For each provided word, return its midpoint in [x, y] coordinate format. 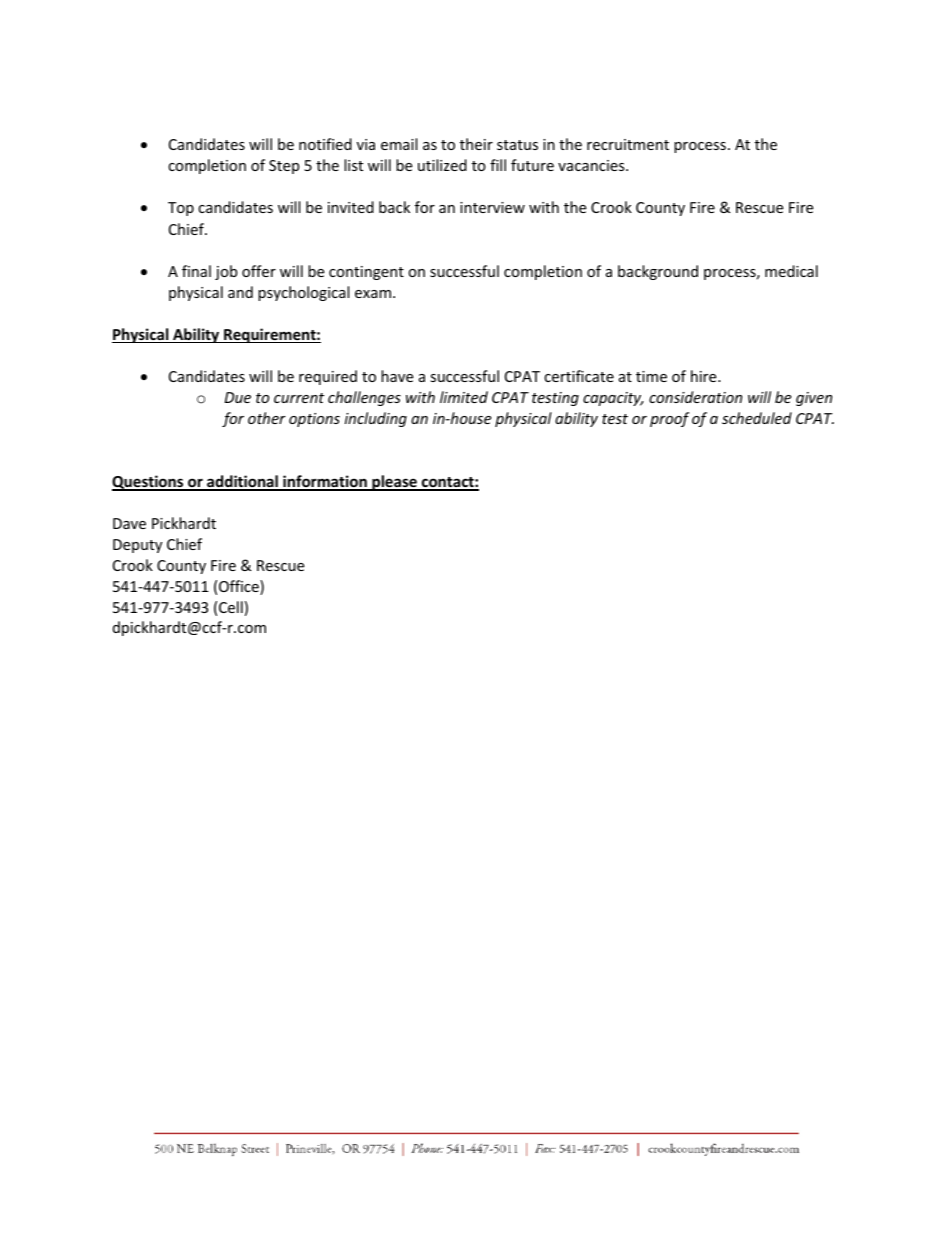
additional [242, 482]
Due [238, 397]
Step [284, 167]
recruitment [628, 144]
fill [498, 165]
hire [705, 376]
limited [464, 397]
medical [791, 271]
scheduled [757, 418]
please [394, 483]
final [196, 271]
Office [240, 587]
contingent [366, 273]
